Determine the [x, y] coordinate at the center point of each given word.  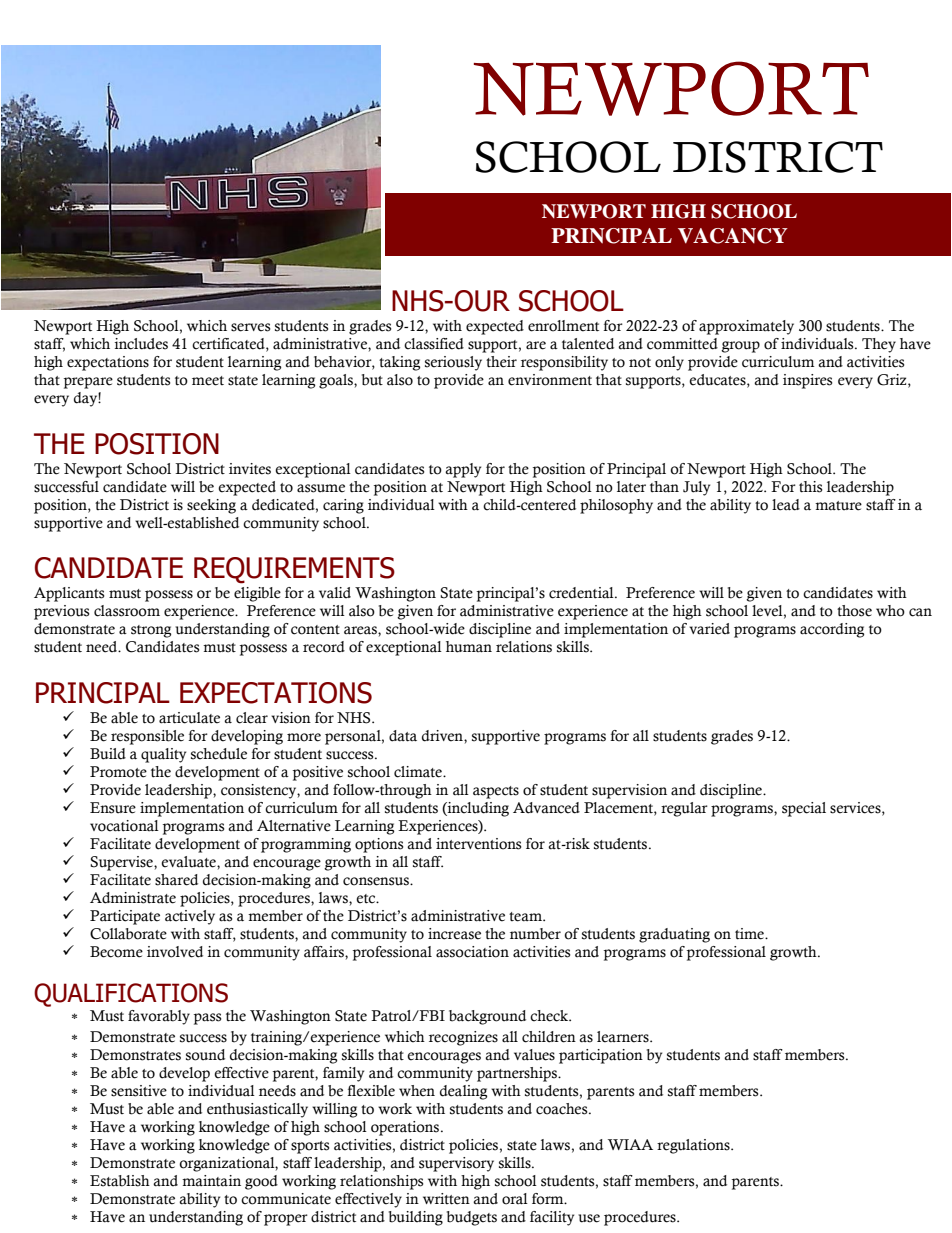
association [472, 952]
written [446, 1199]
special [804, 809]
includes [141, 344]
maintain [211, 1181]
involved [175, 952]
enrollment [563, 326]
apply [463, 470]
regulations [694, 1146]
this [810, 487]
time [750, 934]
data [403, 736]
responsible [147, 737]
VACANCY [733, 236]
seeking [211, 506]
